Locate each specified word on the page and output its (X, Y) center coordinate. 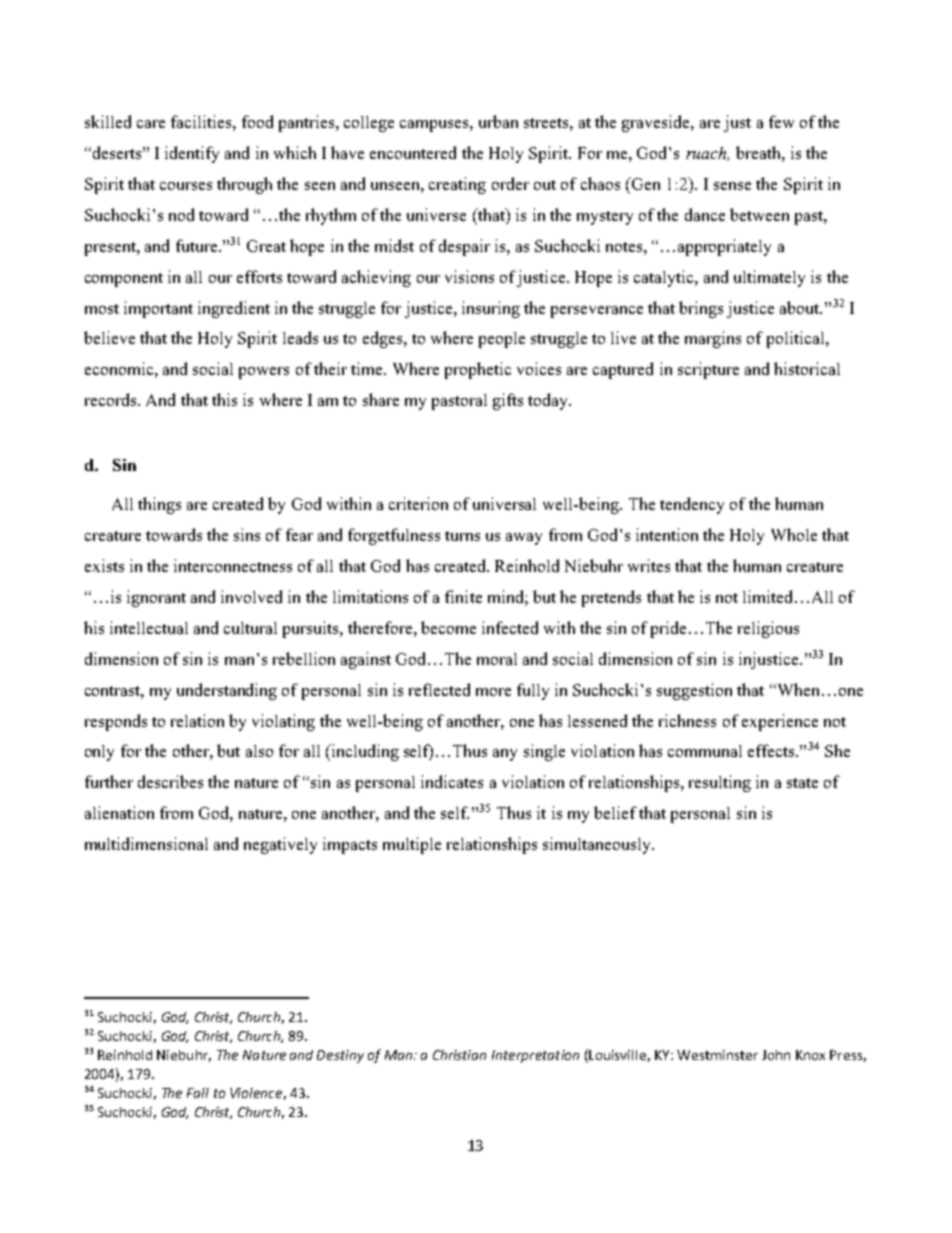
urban (498, 121)
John (776, 1055)
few (781, 121)
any (505, 755)
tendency (692, 505)
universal (504, 503)
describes (170, 781)
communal (705, 751)
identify (192, 154)
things (159, 505)
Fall (198, 1093)
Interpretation (535, 1056)
